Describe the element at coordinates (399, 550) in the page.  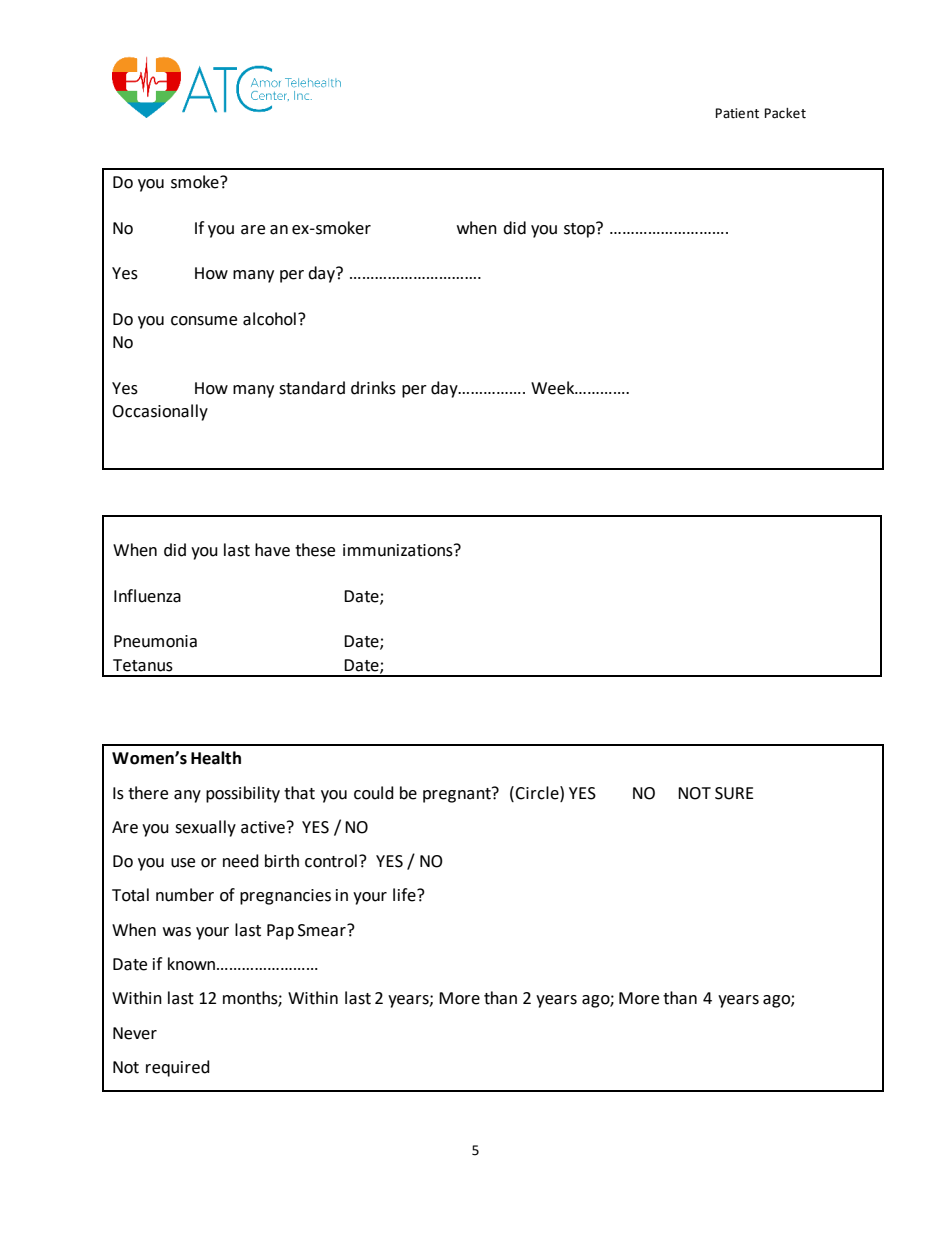
I see `immunizations` at that location.
